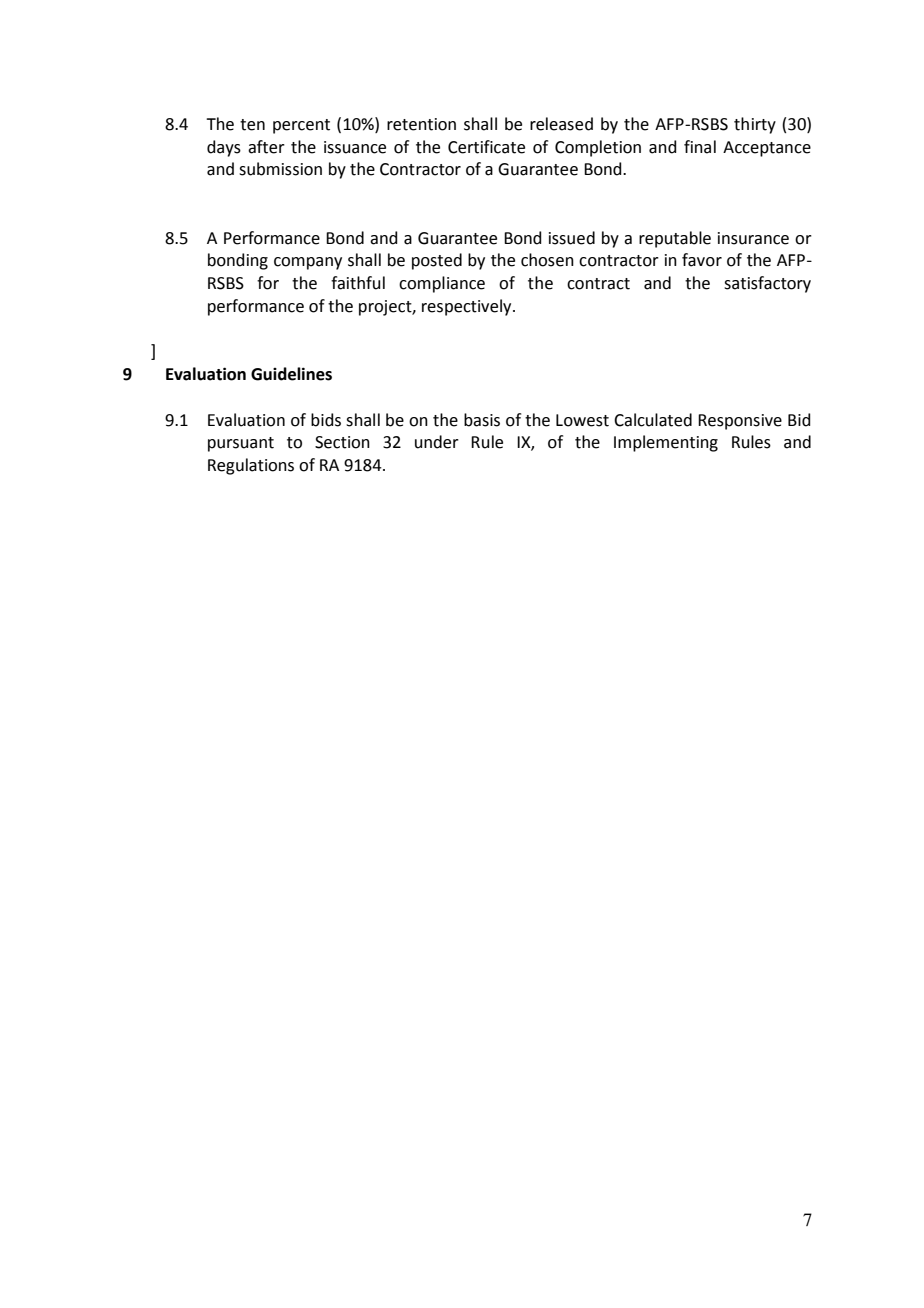 Image resolution: width=924 pixels, height=1308 pixels. What do you see at coordinates (280, 169) in the page?
I see `submission` at bounding box center [280, 169].
